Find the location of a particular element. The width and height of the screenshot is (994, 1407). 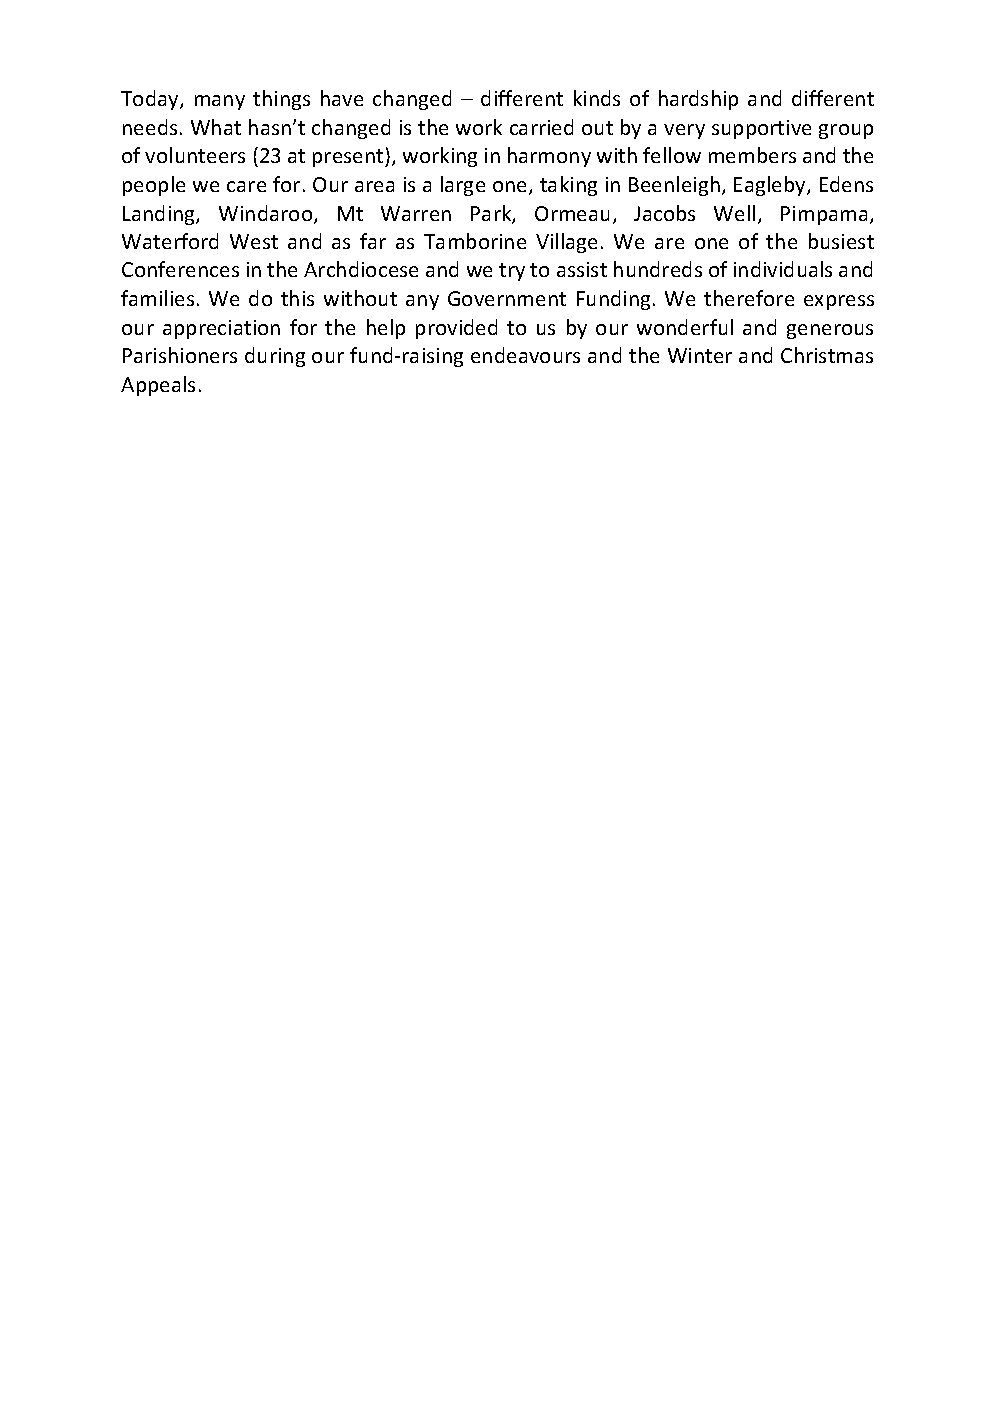

Village is located at coordinates (566, 243).
